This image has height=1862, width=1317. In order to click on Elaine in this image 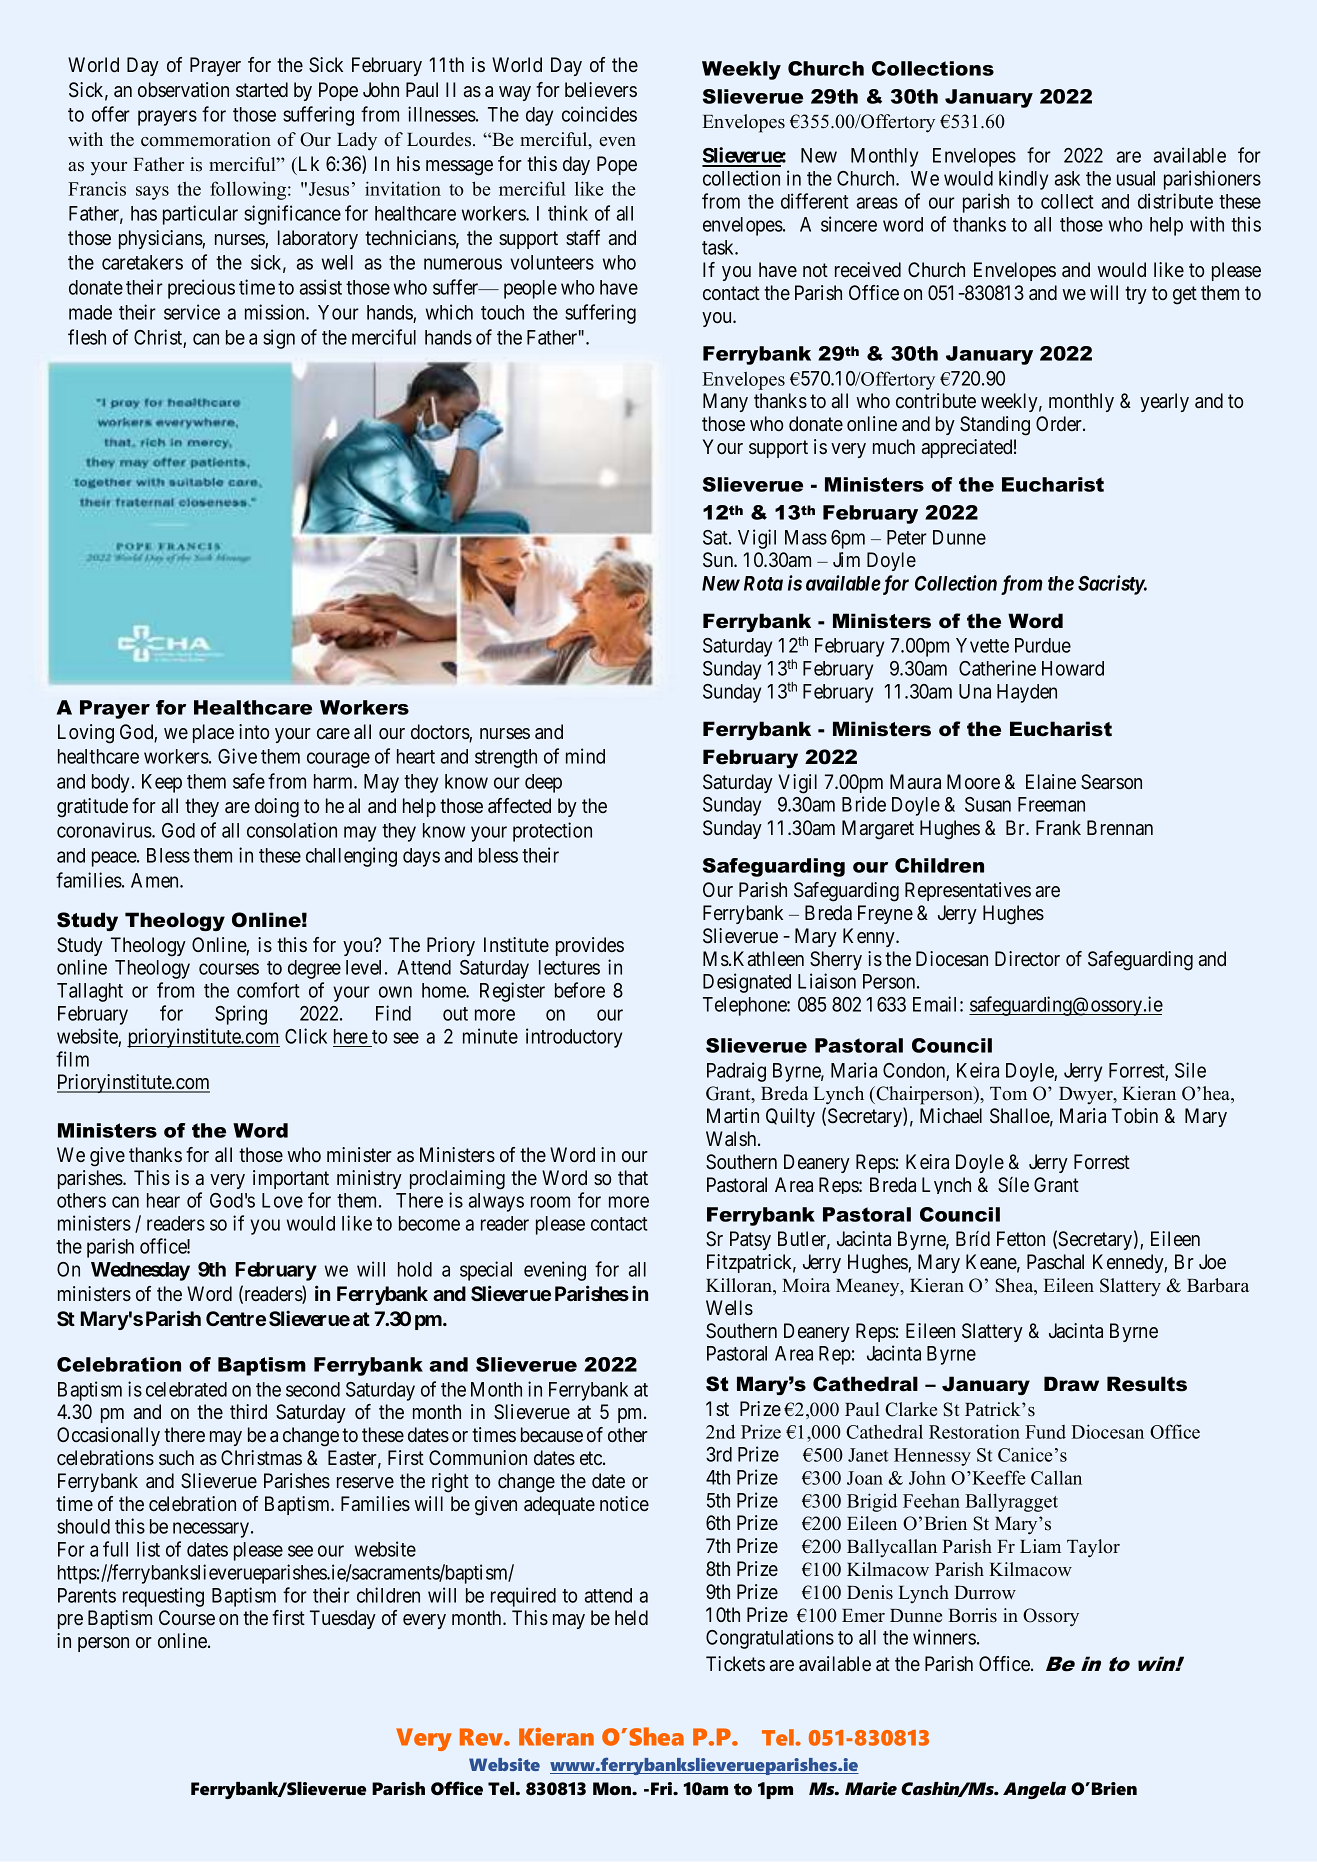, I will do `click(1051, 781)`.
